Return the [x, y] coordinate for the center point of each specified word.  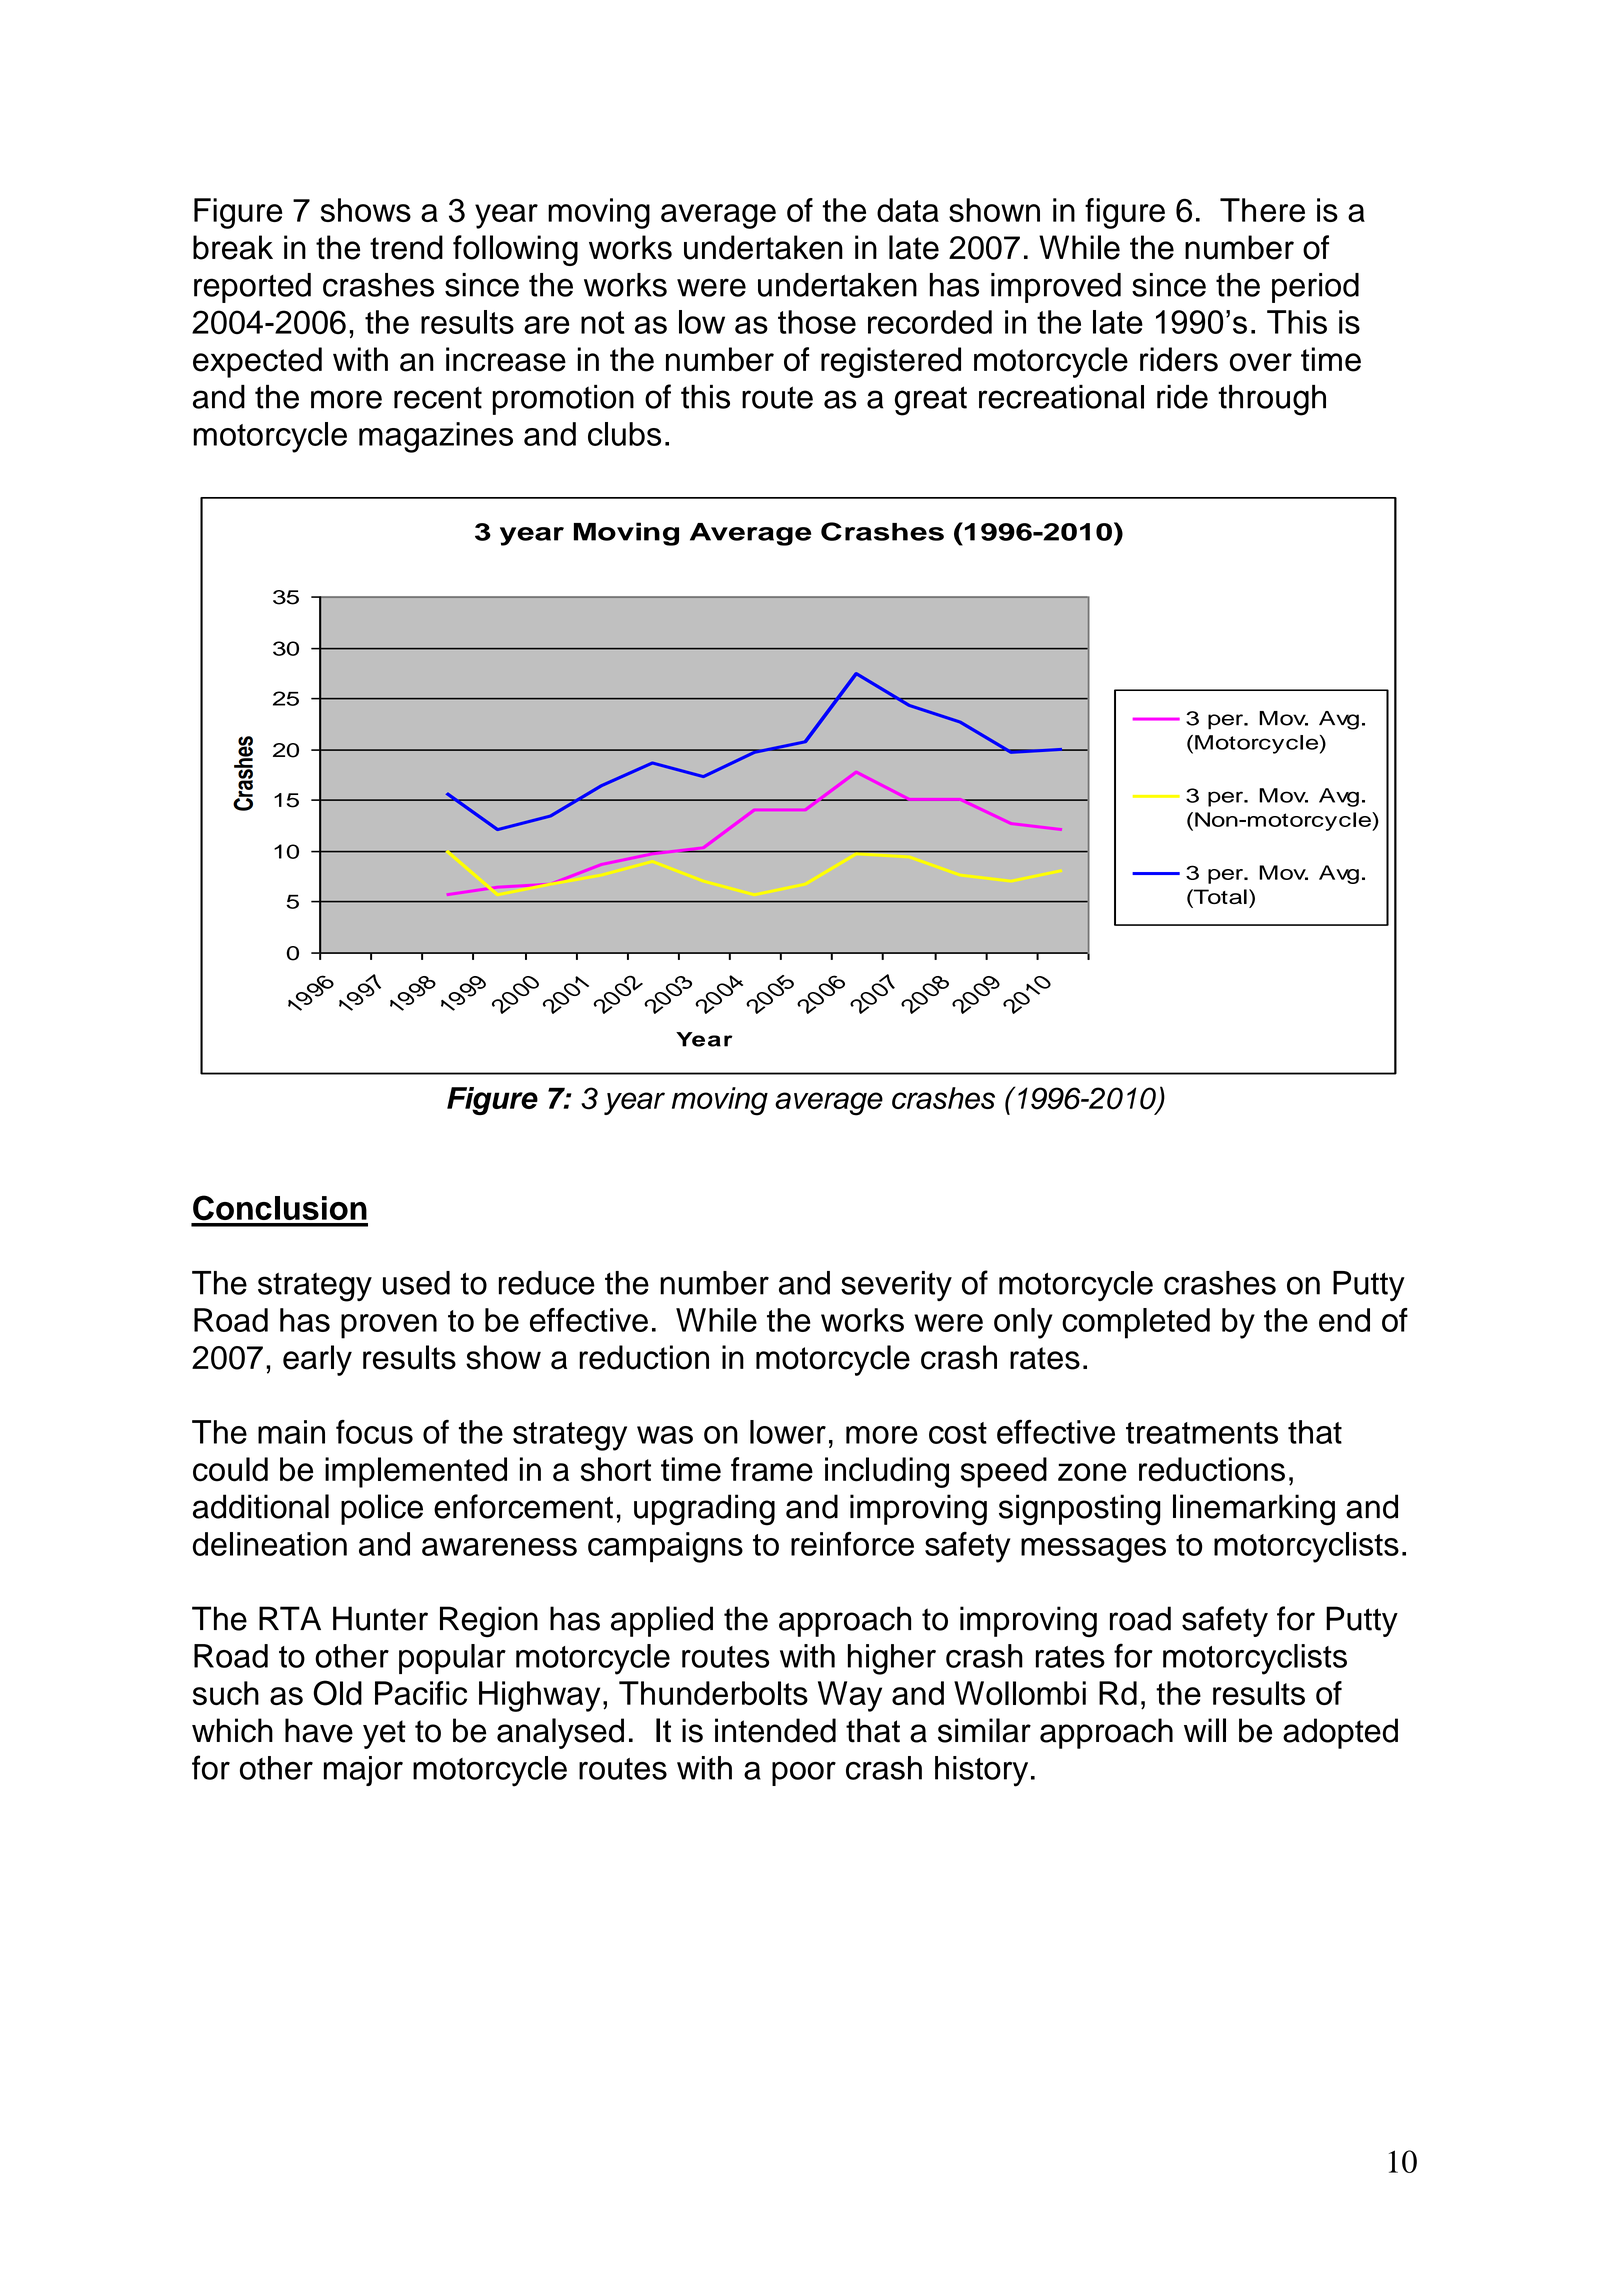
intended [775, 1730]
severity [896, 1286]
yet [384, 1734]
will [1205, 1730]
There [1262, 210]
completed [1136, 1323]
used [416, 1283]
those [817, 322]
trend [406, 247]
